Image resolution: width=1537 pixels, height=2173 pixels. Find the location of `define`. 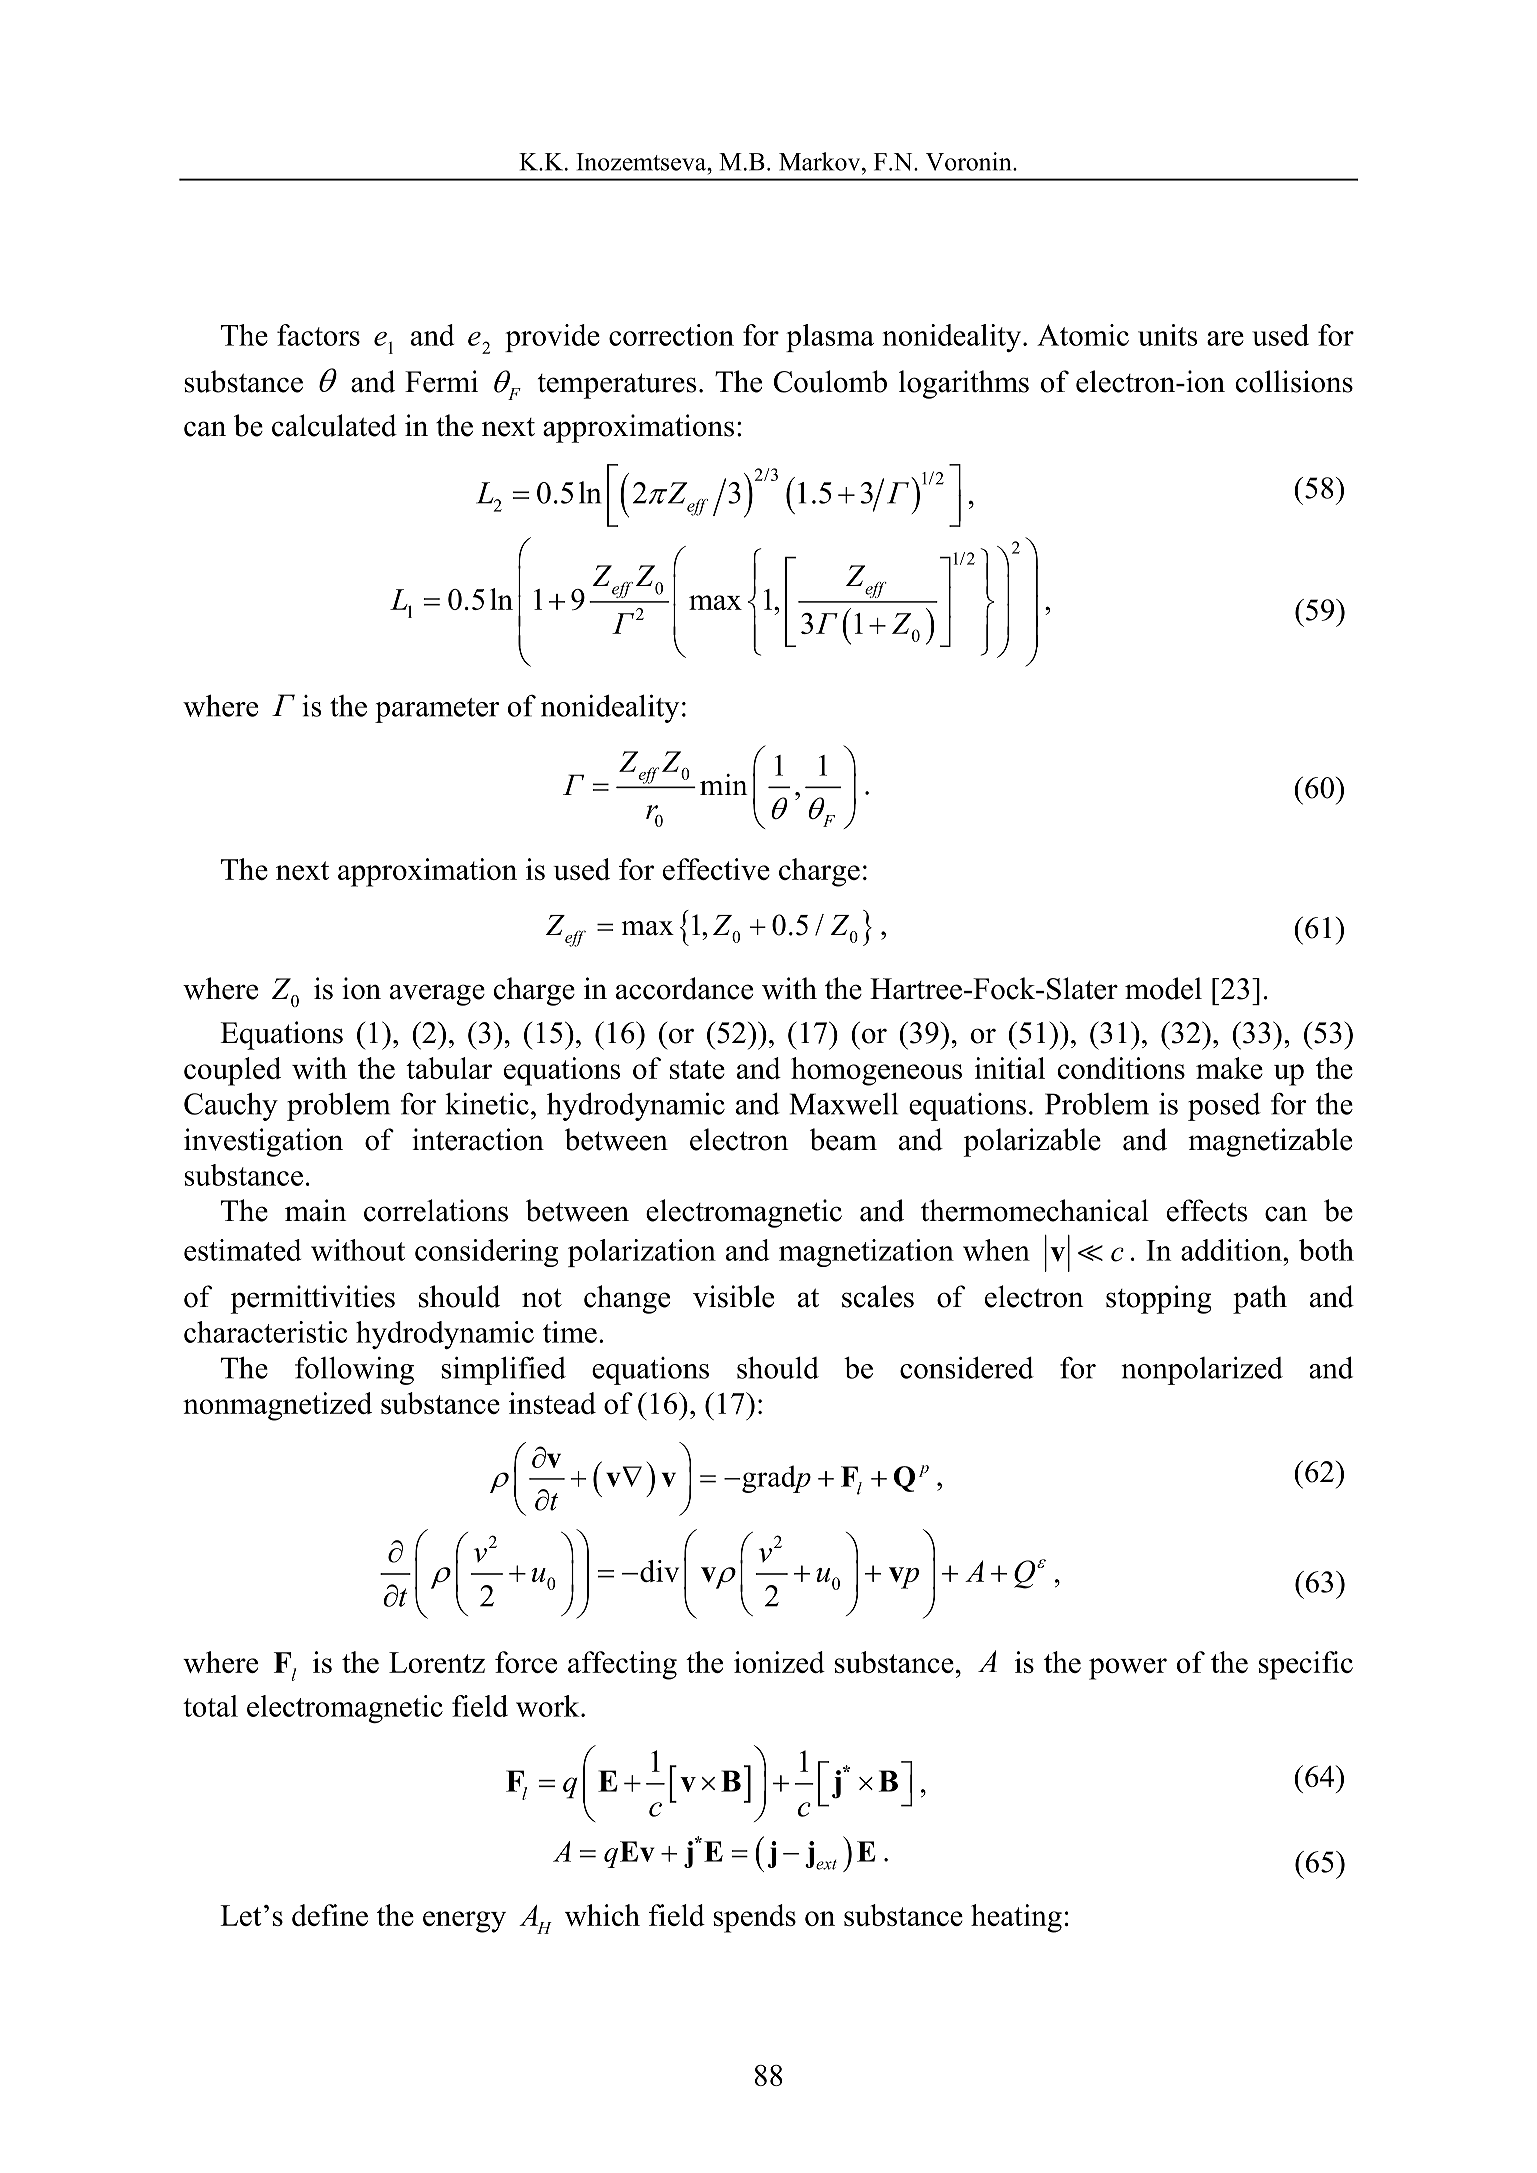

define is located at coordinates (330, 1915).
